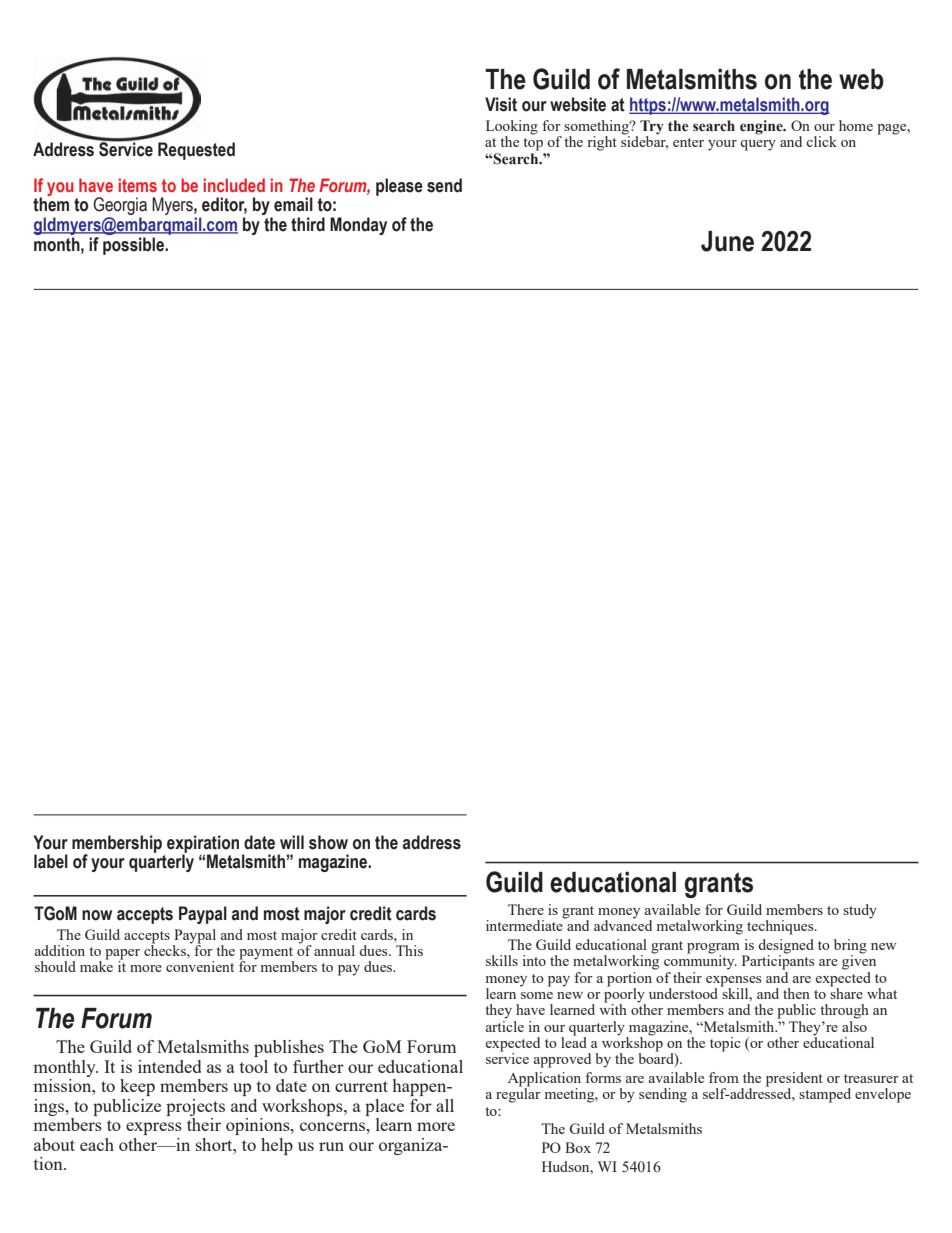  I want to click on label, so click(51, 861).
